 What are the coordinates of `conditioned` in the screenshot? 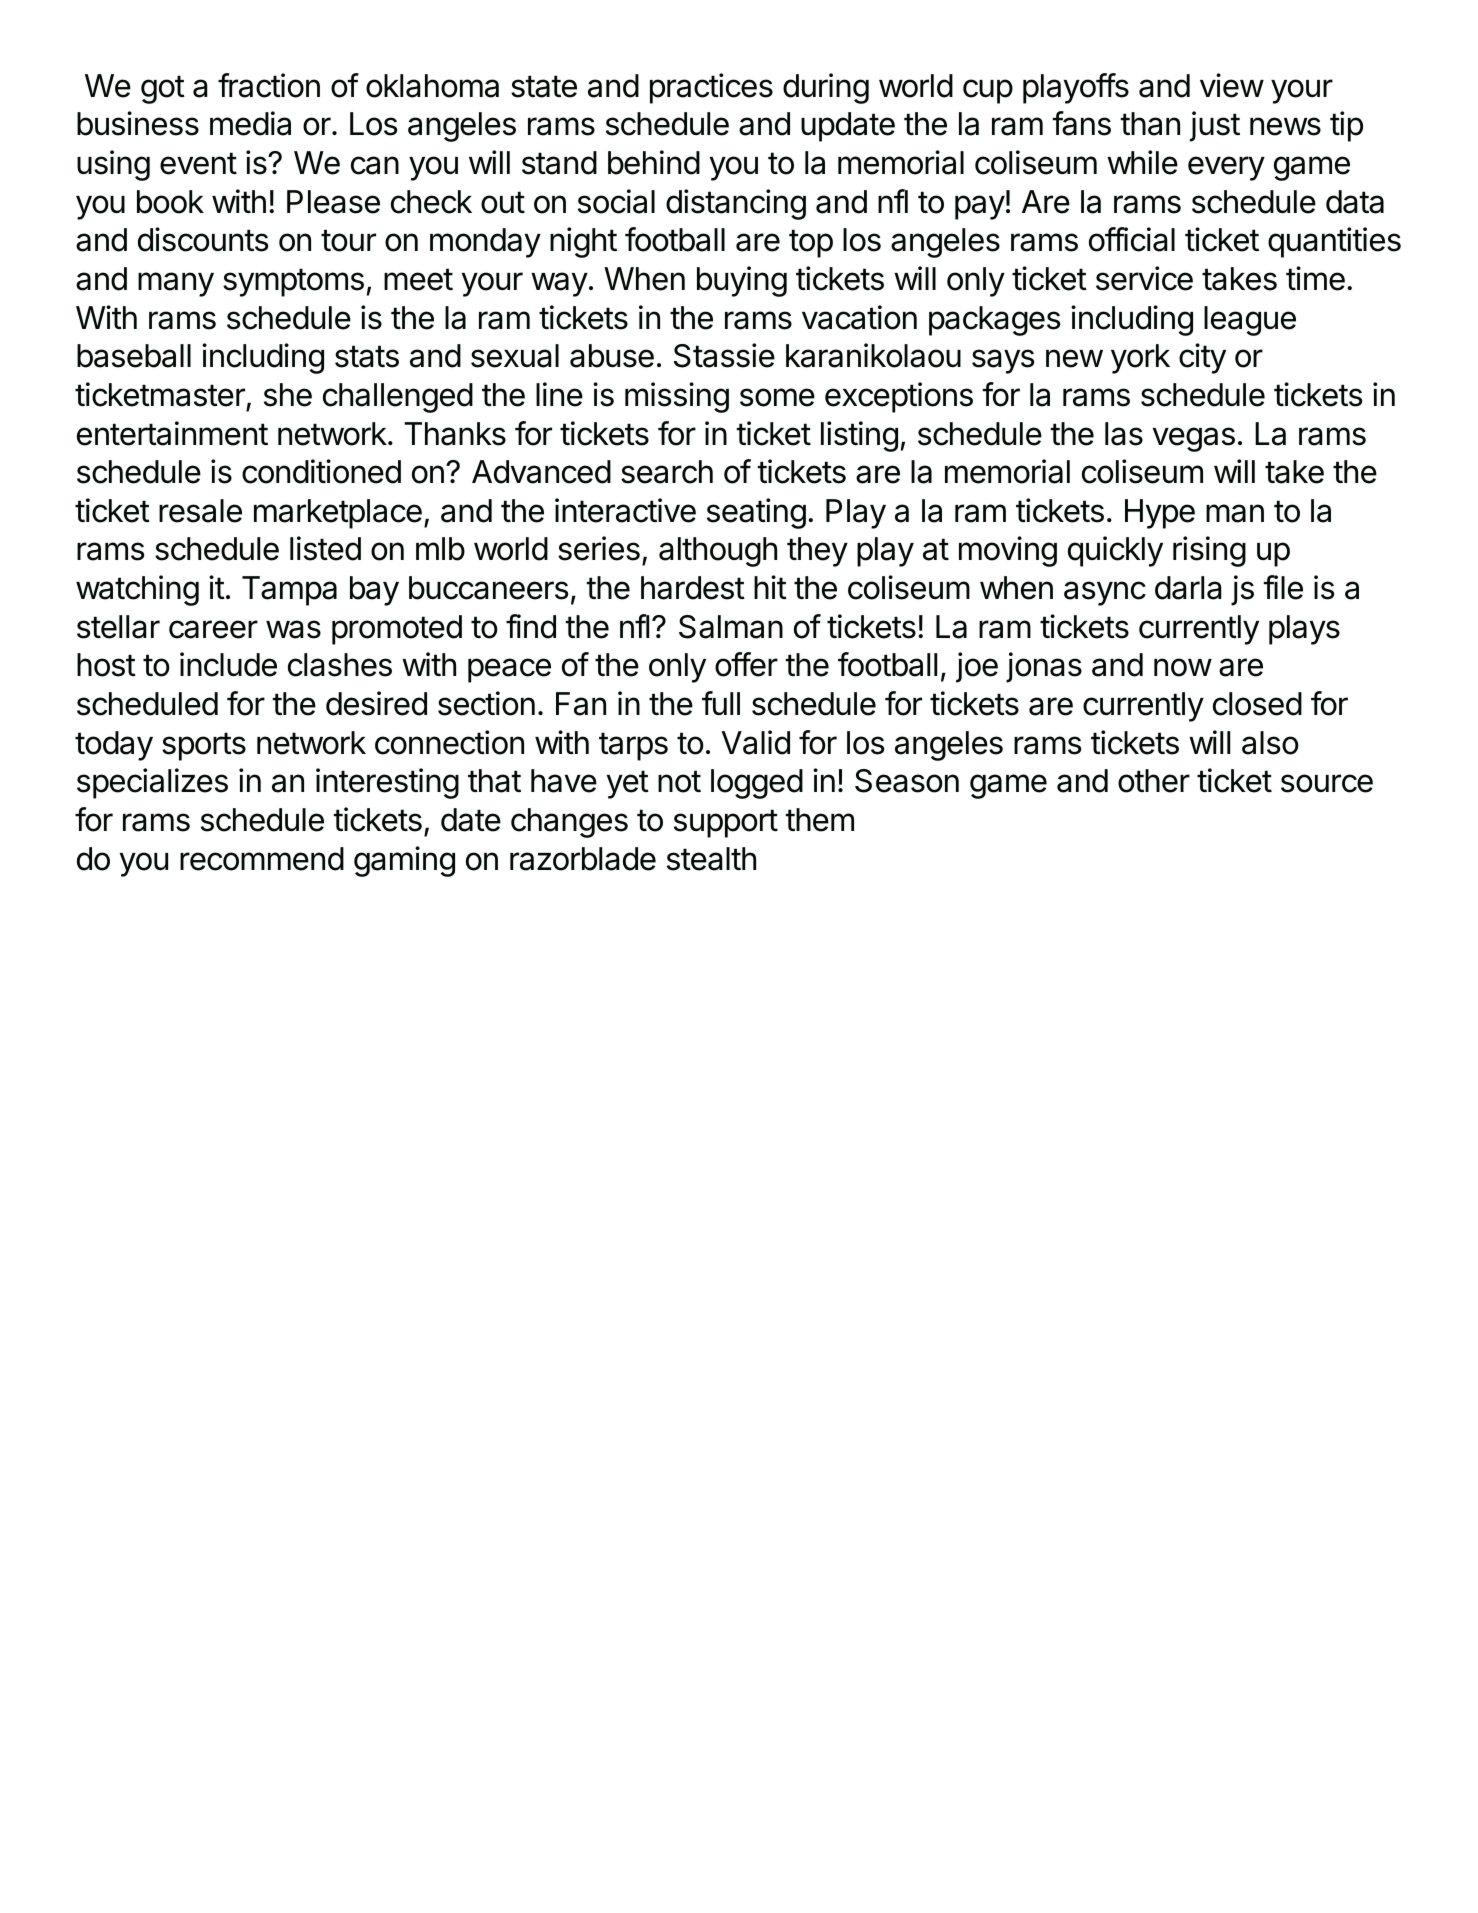 It's located at (321, 471).
